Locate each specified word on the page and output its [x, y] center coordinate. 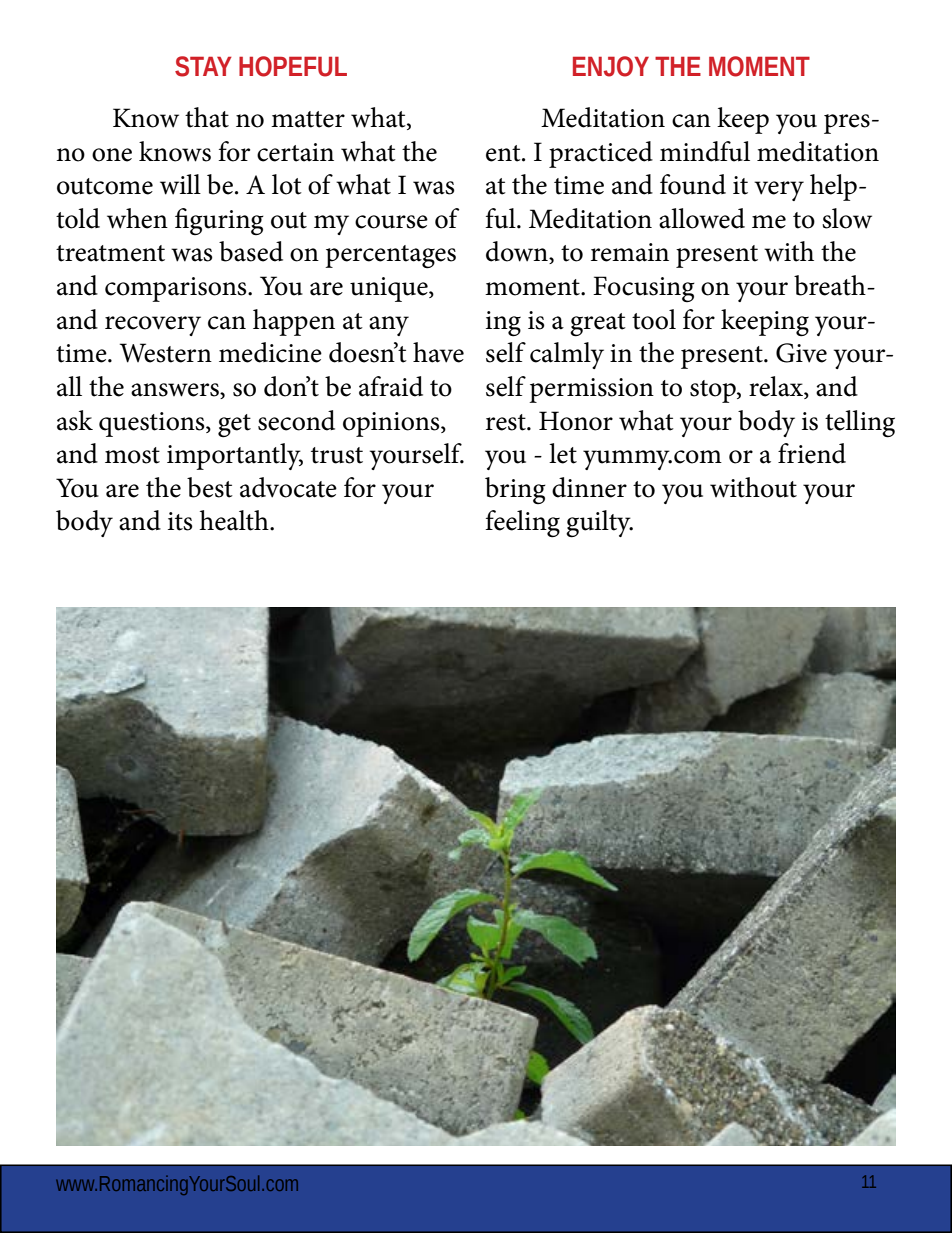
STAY [203, 66]
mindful [705, 151]
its [180, 521]
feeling [522, 524]
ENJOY [611, 66]
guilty [599, 524]
